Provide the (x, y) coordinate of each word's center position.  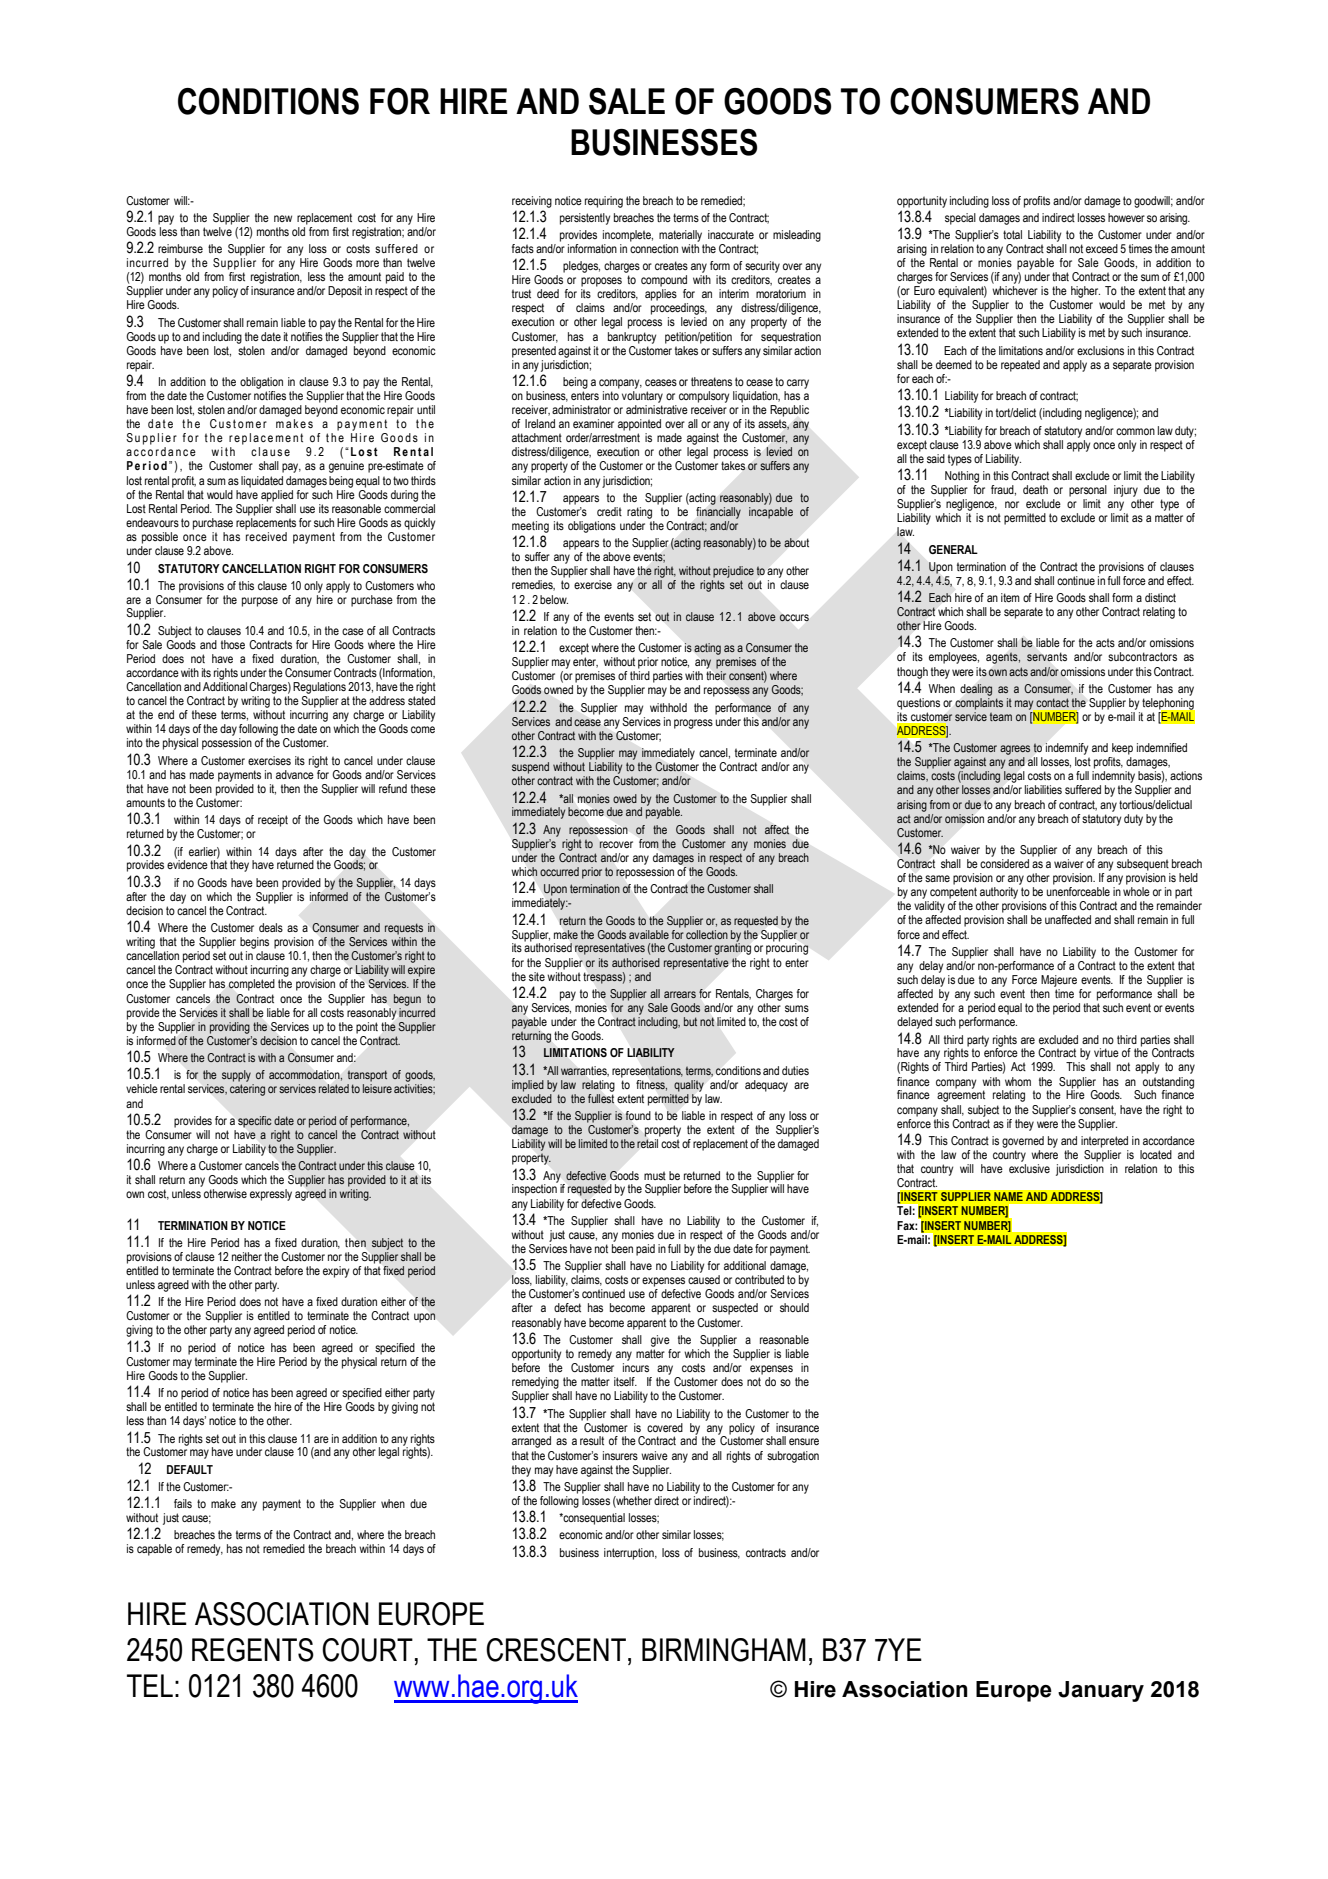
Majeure (1059, 981)
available (649, 934)
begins (254, 943)
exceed (1102, 248)
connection (654, 248)
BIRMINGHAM (724, 1650)
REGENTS (253, 1650)
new (283, 218)
